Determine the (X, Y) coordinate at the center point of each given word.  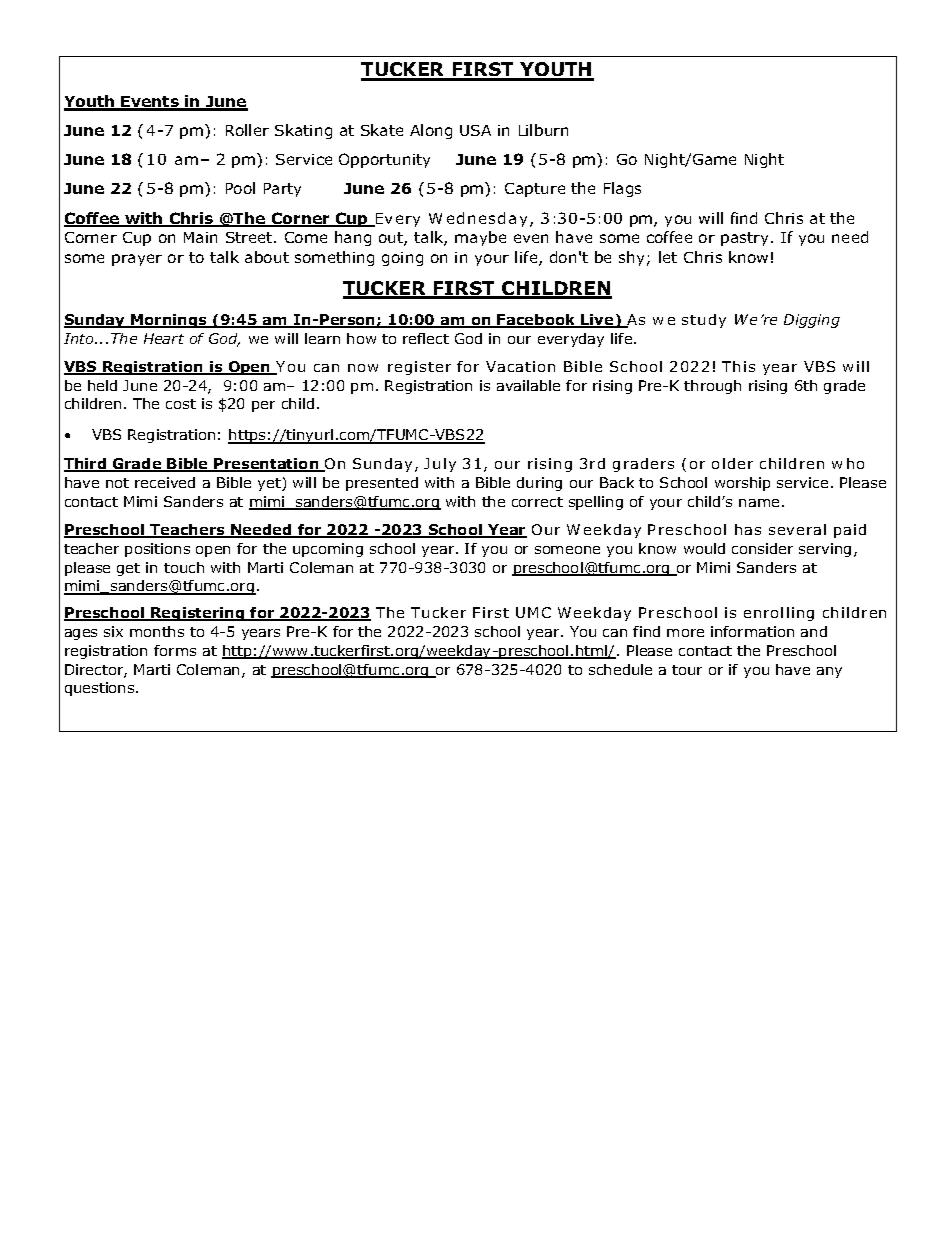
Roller (247, 130)
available (528, 385)
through (712, 387)
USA (475, 130)
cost (181, 404)
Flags (622, 189)
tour (687, 670)
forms (175, 650)
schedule (620, 669)
